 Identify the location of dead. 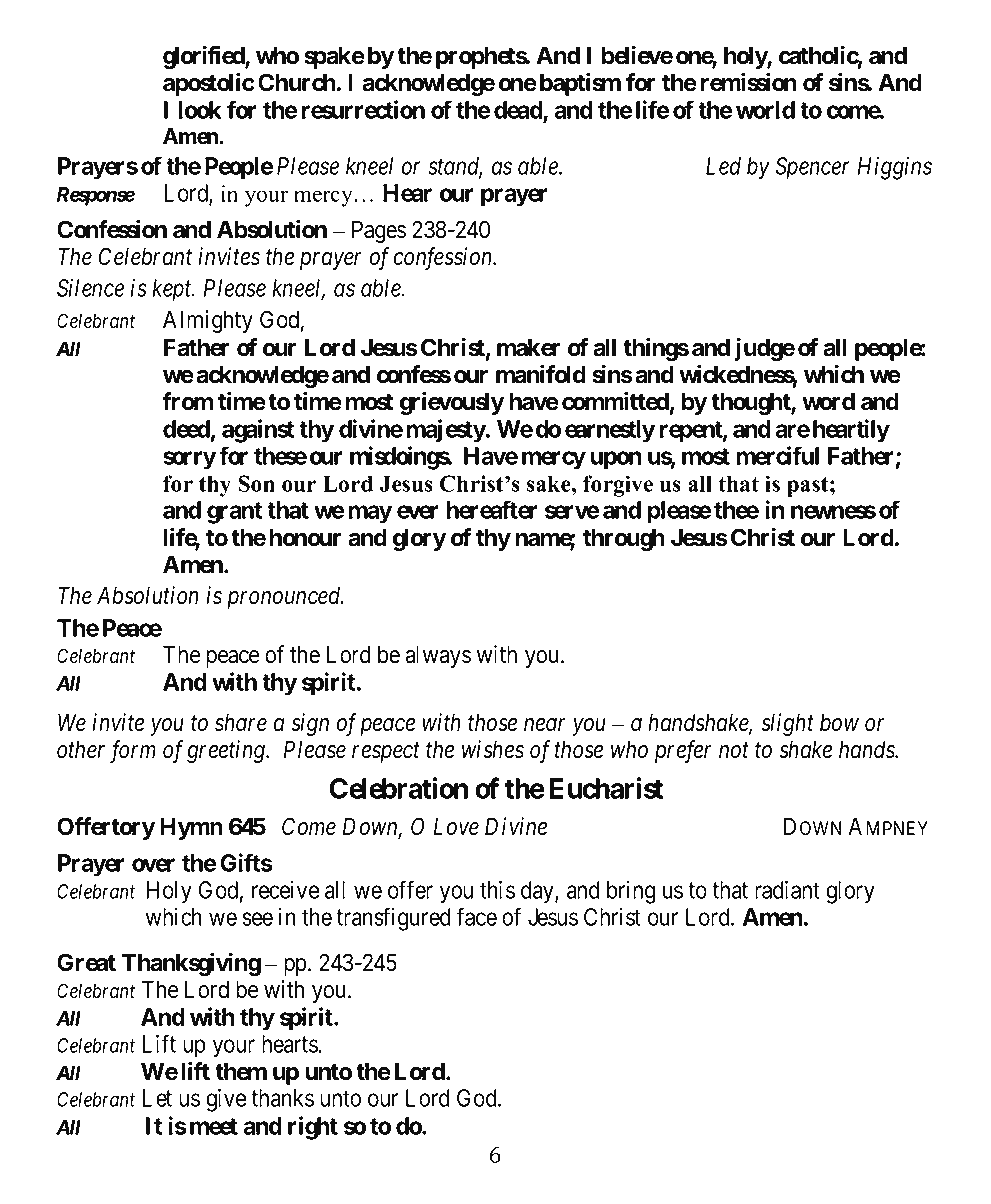
(519, 111).
